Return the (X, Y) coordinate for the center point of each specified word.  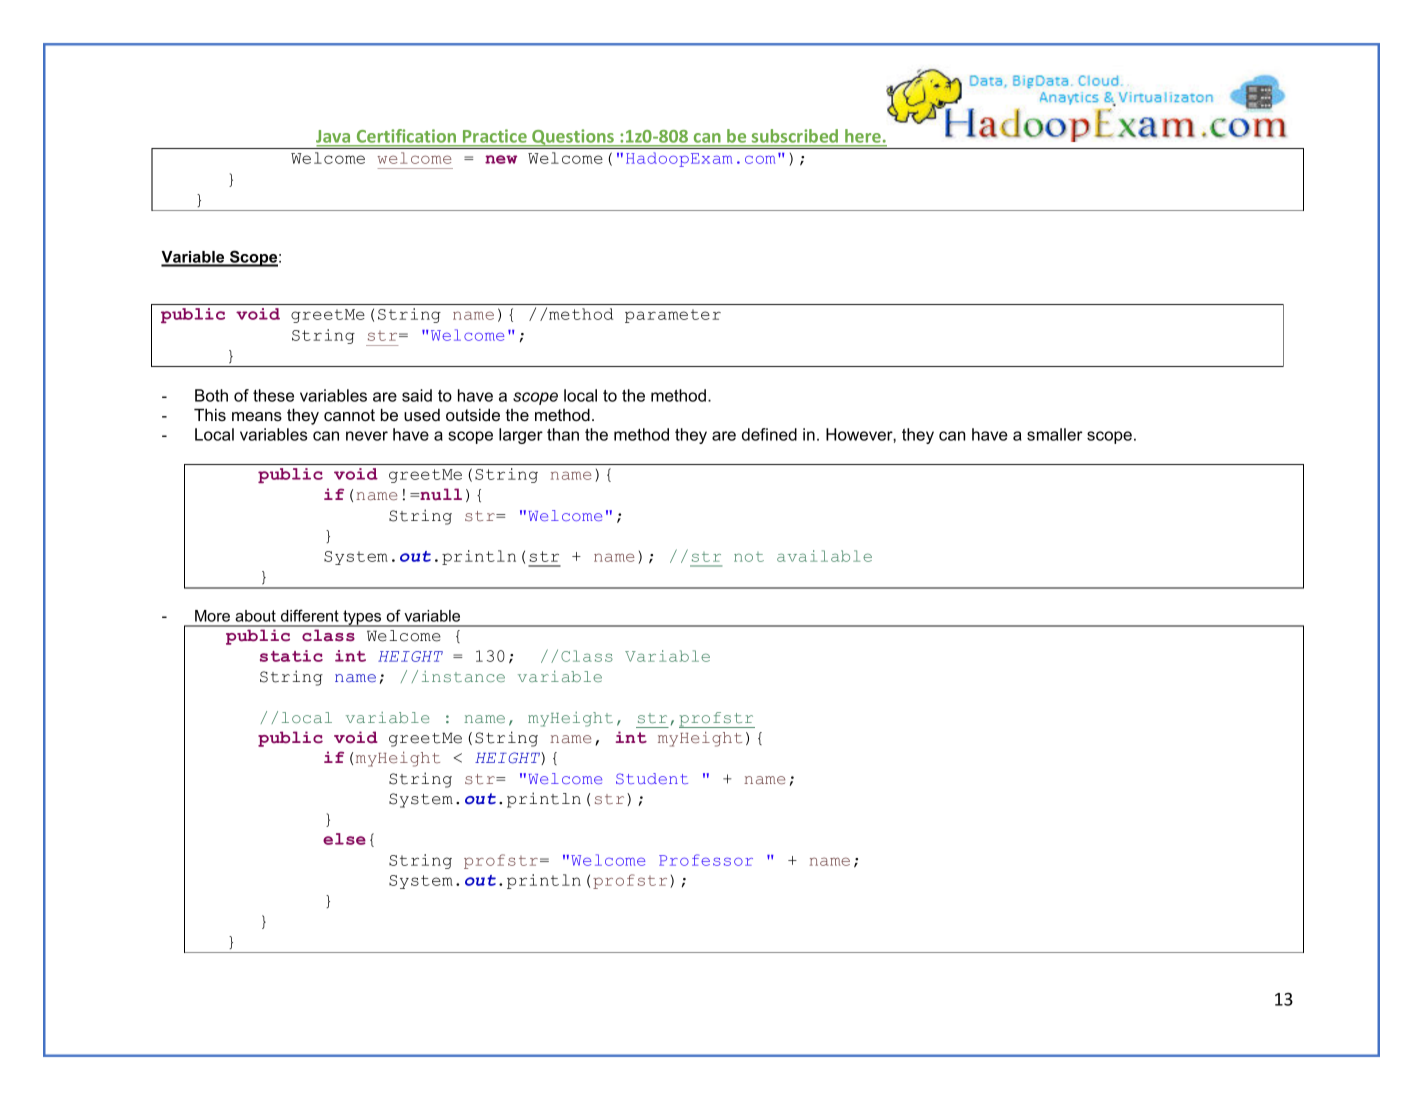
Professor (706, 860)
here (863, 136)
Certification (406, 136)
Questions (573, 138)
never (367, 436)
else (344, 839)
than (563, 434)
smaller (1055, 434)
